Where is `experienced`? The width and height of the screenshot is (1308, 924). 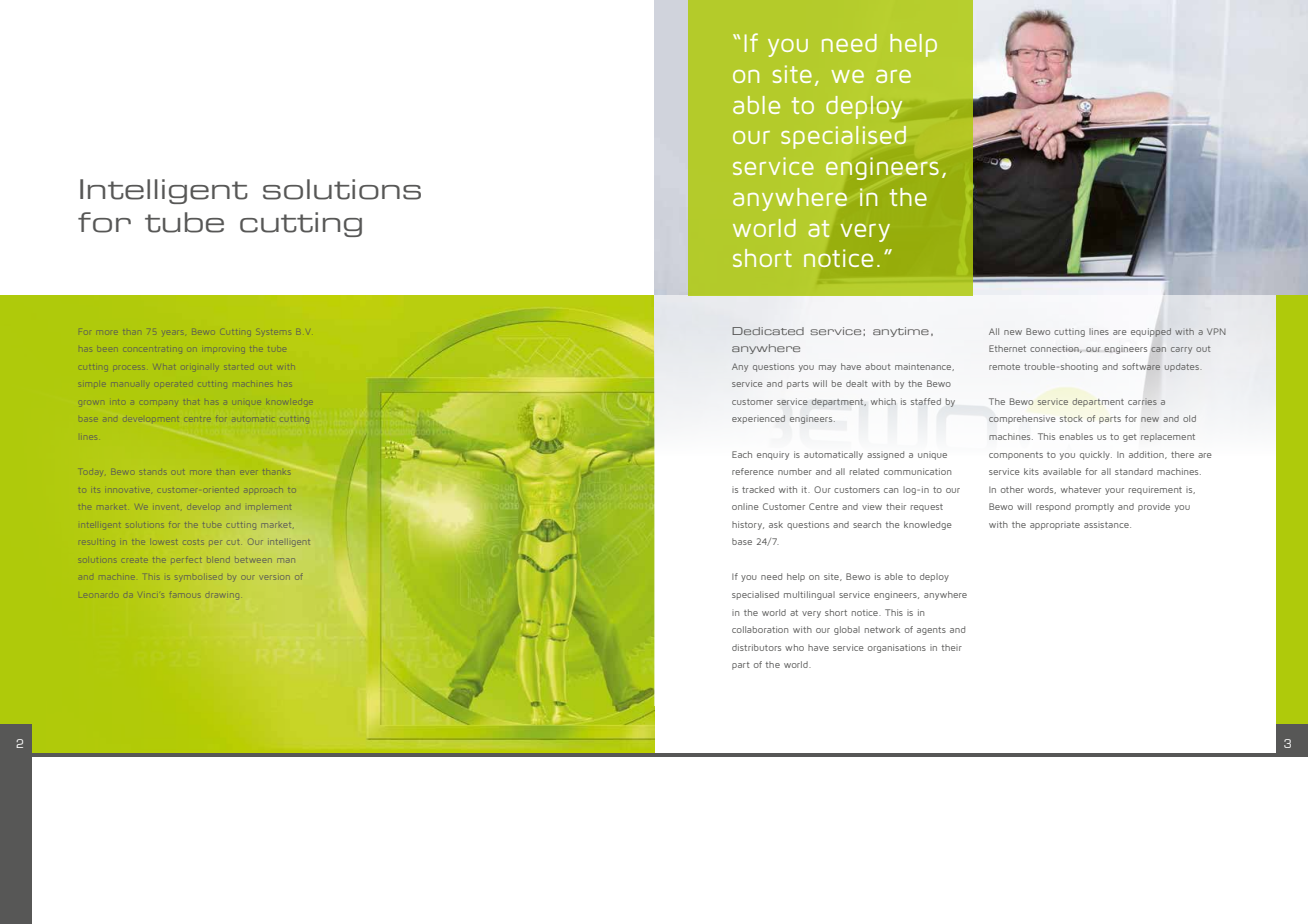
experienced is located at coordinates (758, 419).
